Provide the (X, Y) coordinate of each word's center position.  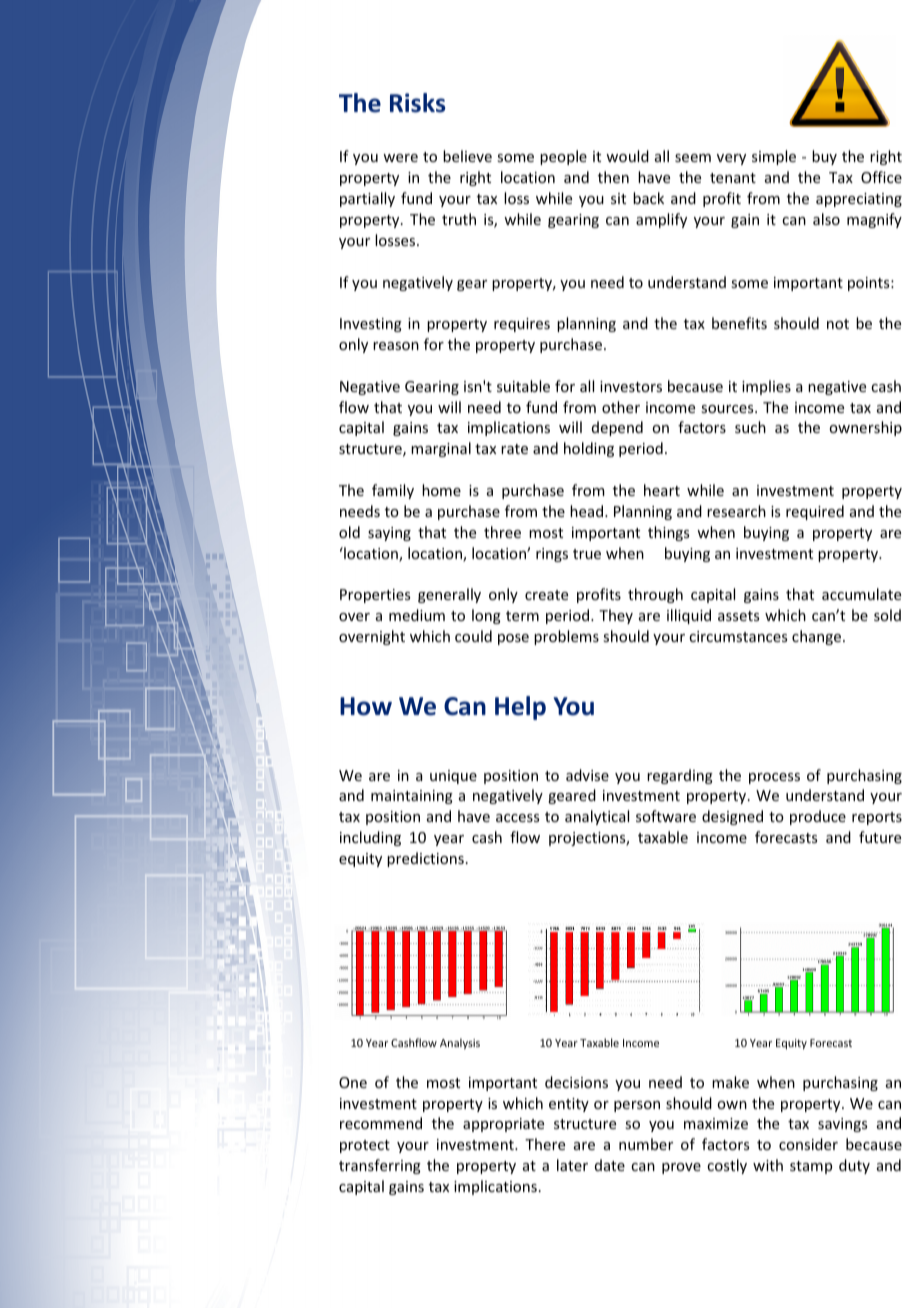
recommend (381, 1123)
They (616, 616)
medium (417, 615)
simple (774, 157)
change (818, 637)
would (627, 156)
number (646, 1144)
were (400, 158)
